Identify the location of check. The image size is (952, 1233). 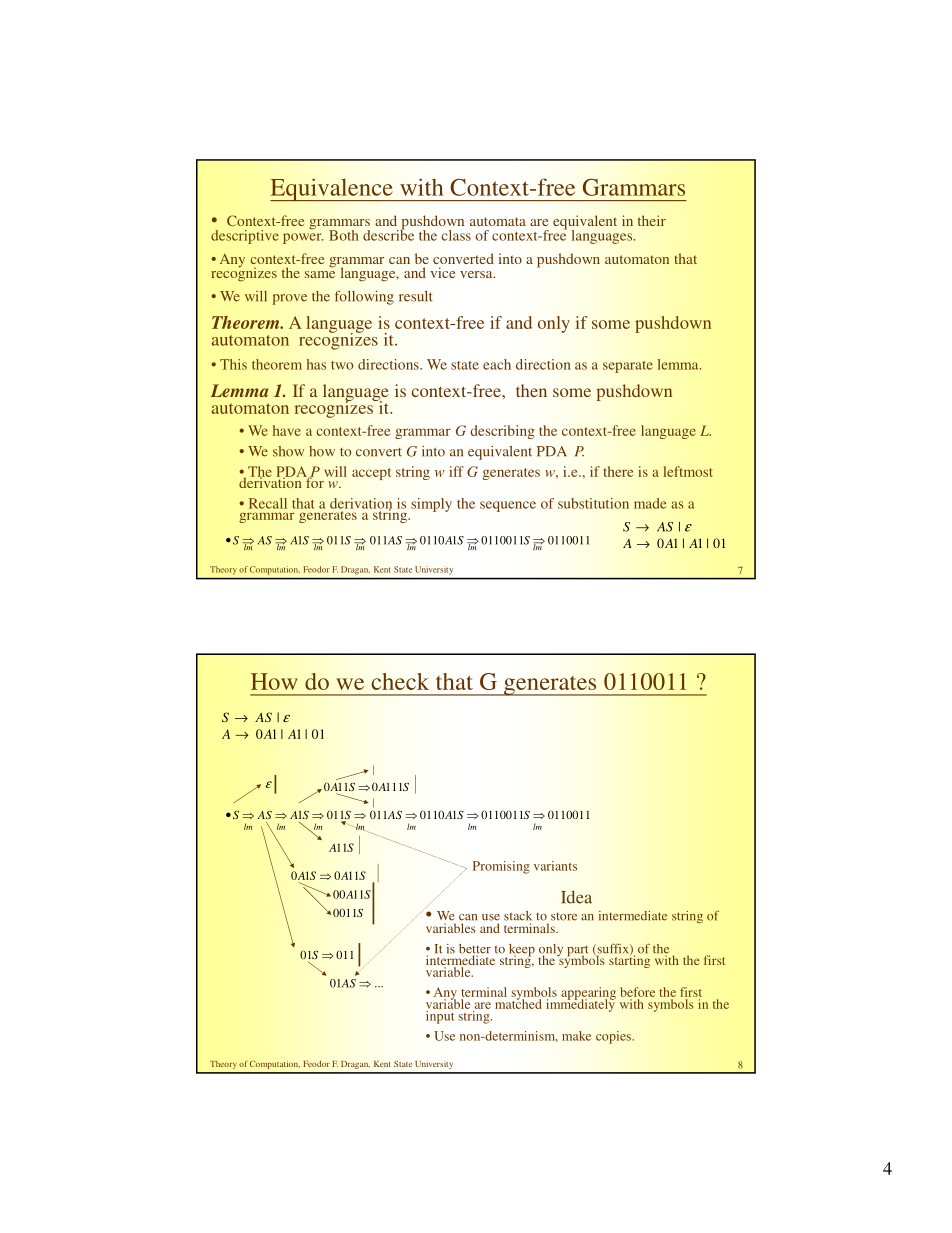
(400, 681).
